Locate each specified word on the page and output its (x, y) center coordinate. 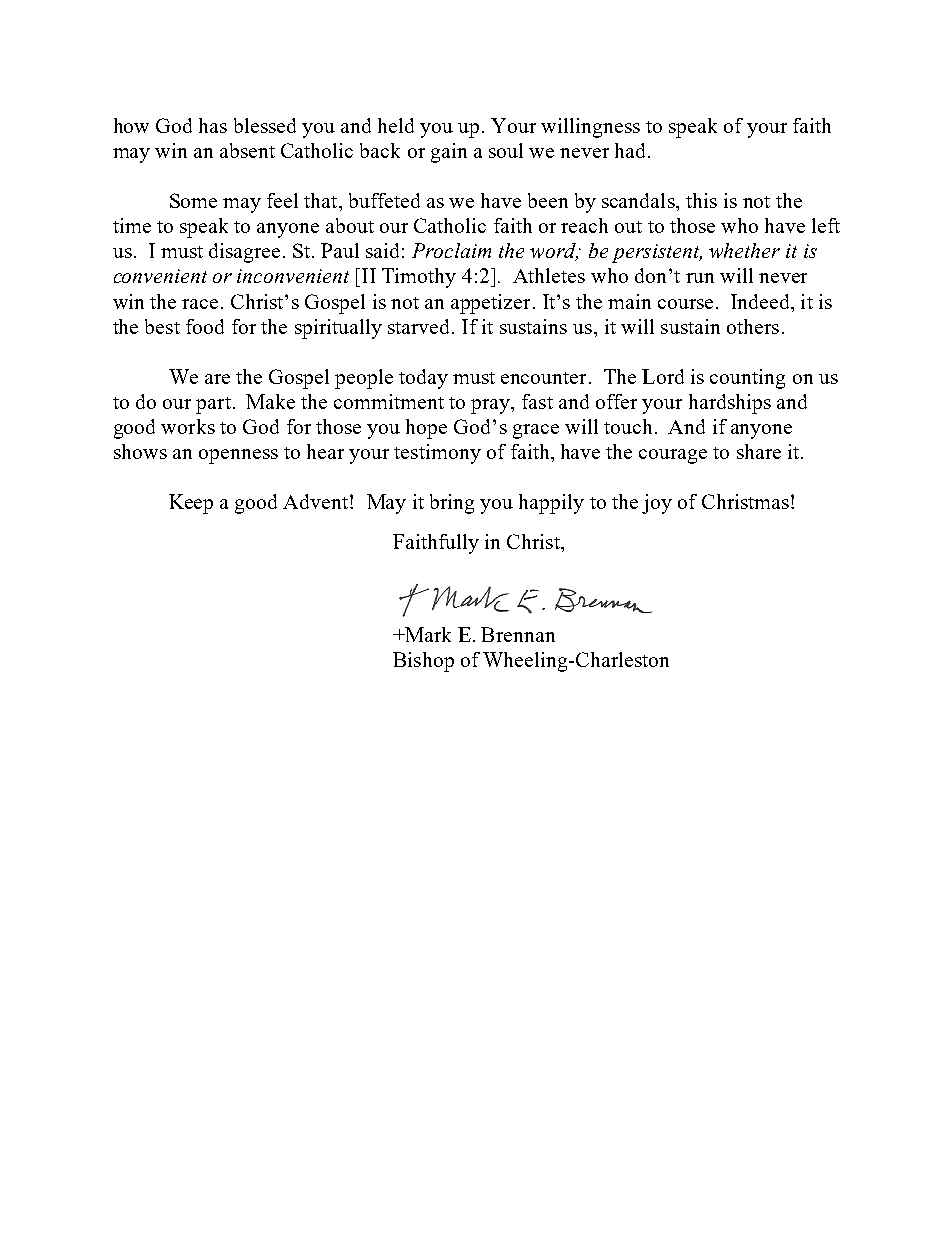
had (632, 150)
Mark (427, 634)
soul (506, 150)
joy (657, 504)
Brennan (518, 634)
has (213, 125)
